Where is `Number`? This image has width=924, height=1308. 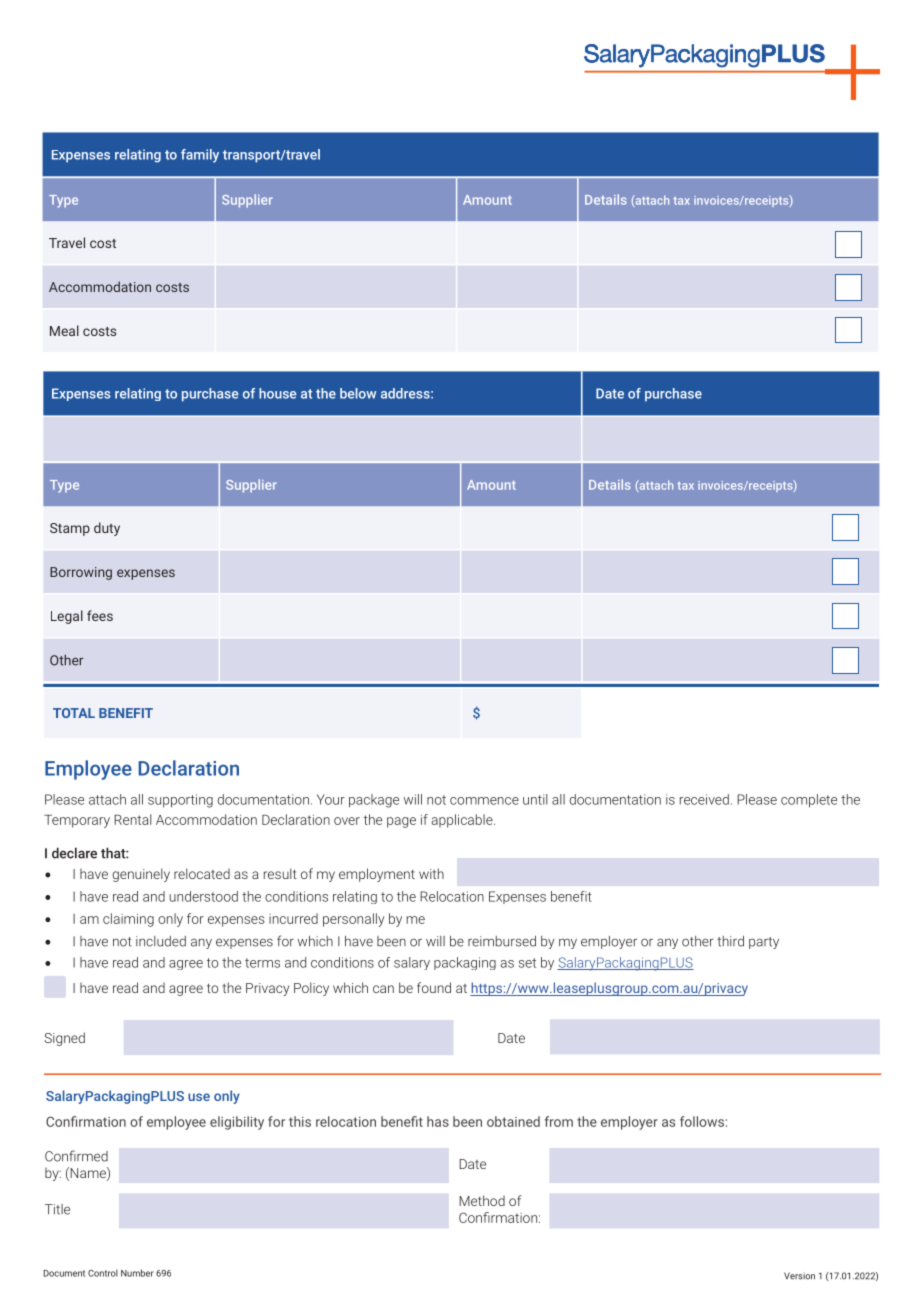
Number is located at coordinates (137, 1273).
